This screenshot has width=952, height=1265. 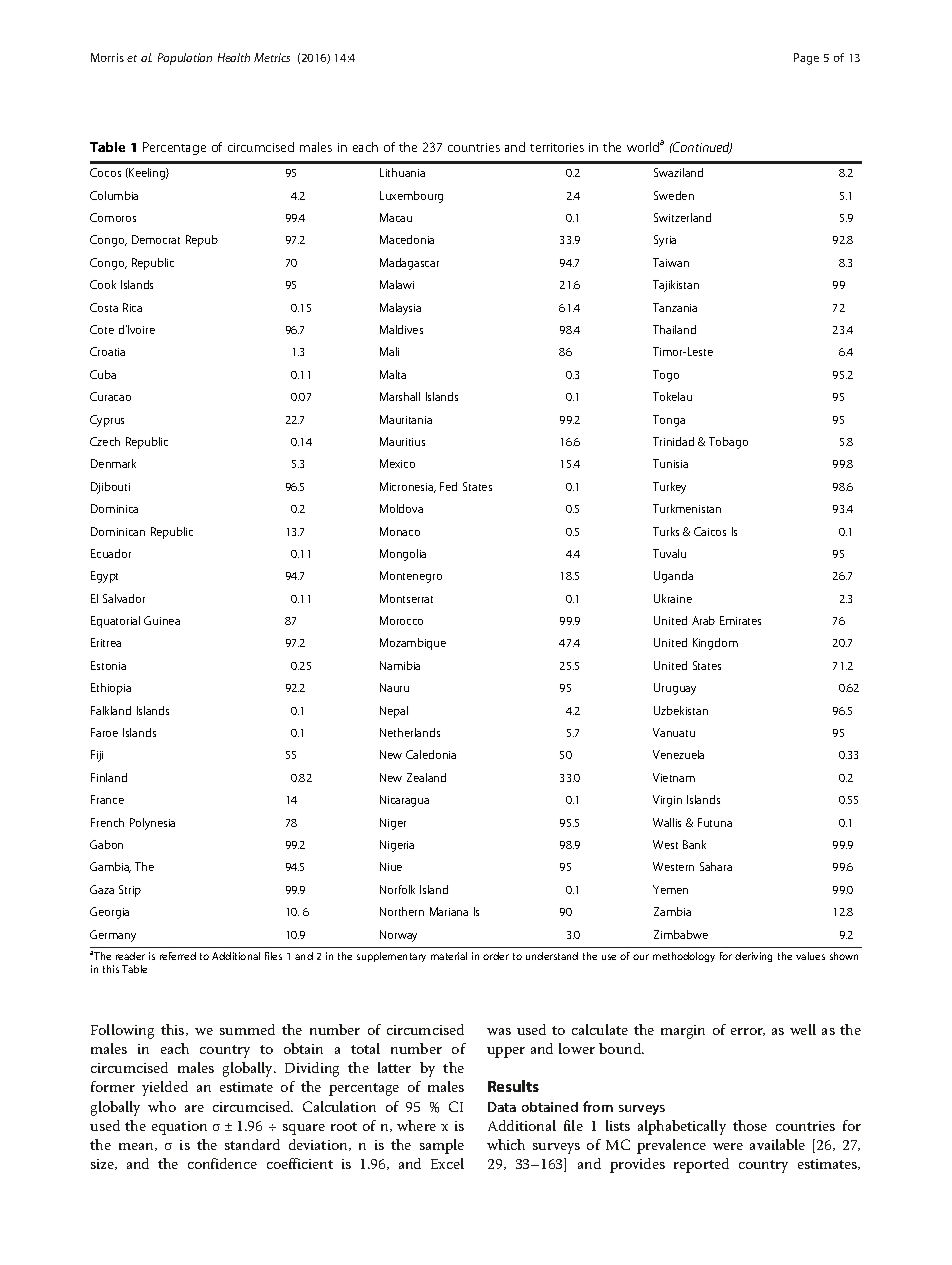 I want to click on sample, so click(x=442, y=1146).
